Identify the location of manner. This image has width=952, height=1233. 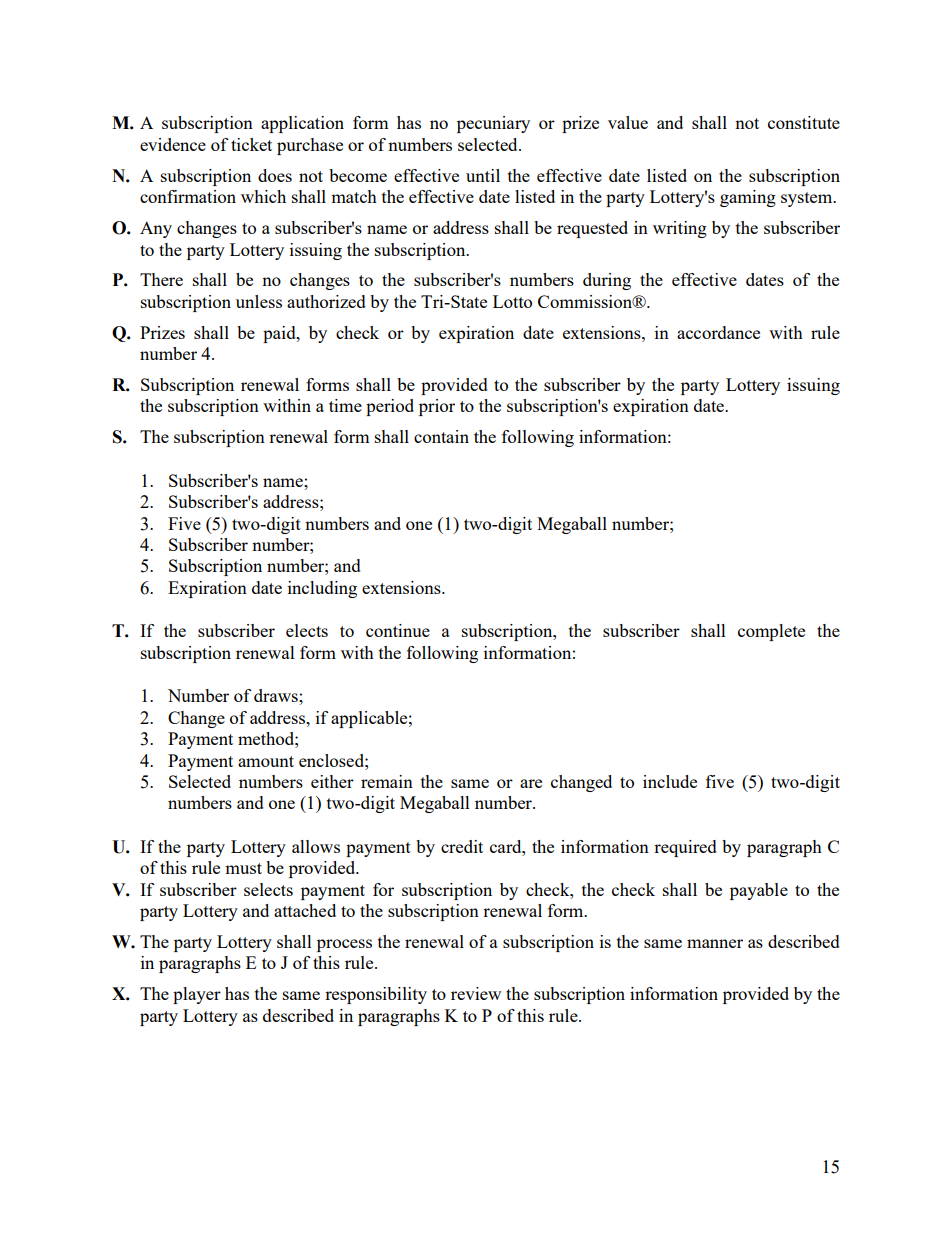
(715, 943).
